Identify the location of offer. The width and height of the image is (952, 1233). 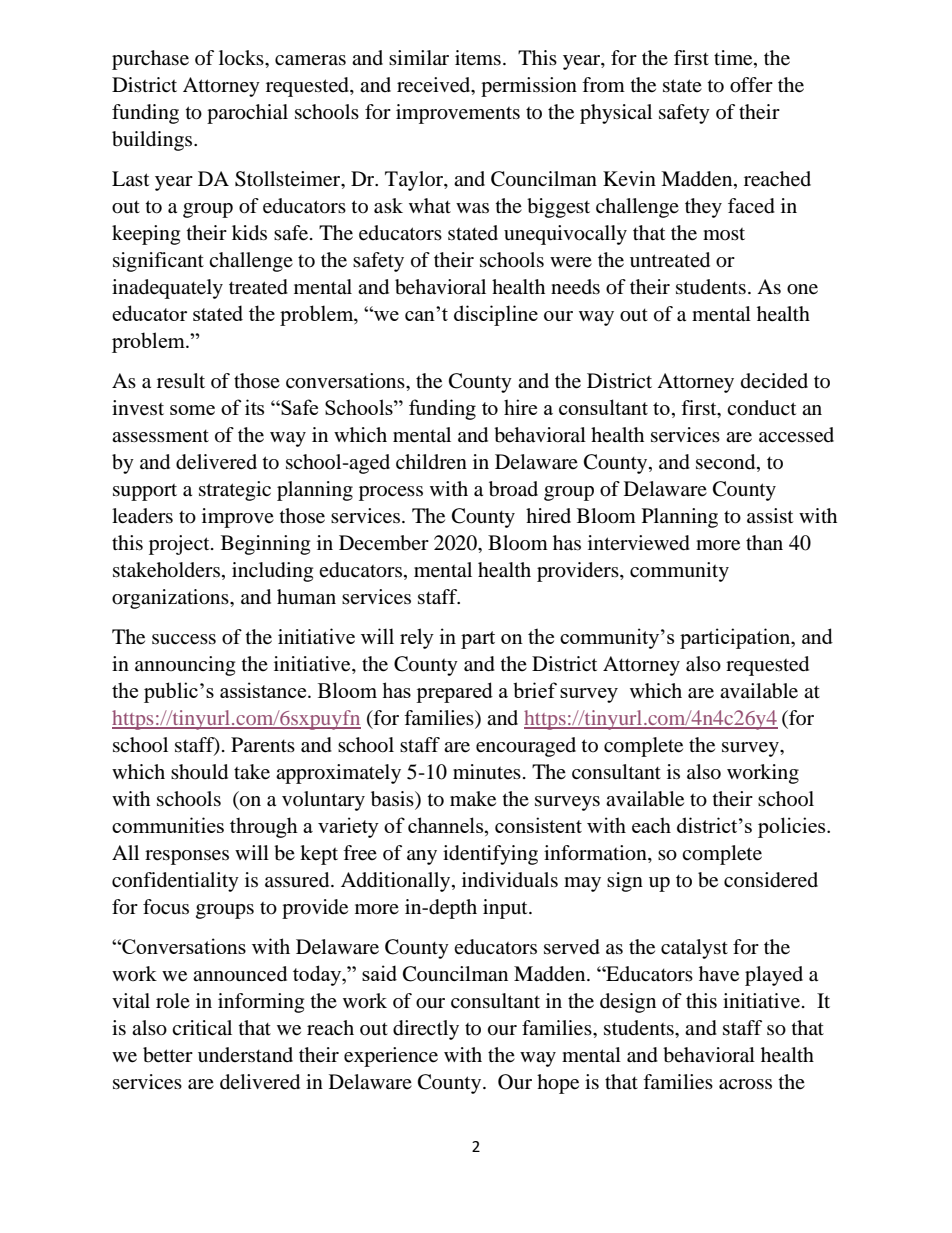
(751, 85).
